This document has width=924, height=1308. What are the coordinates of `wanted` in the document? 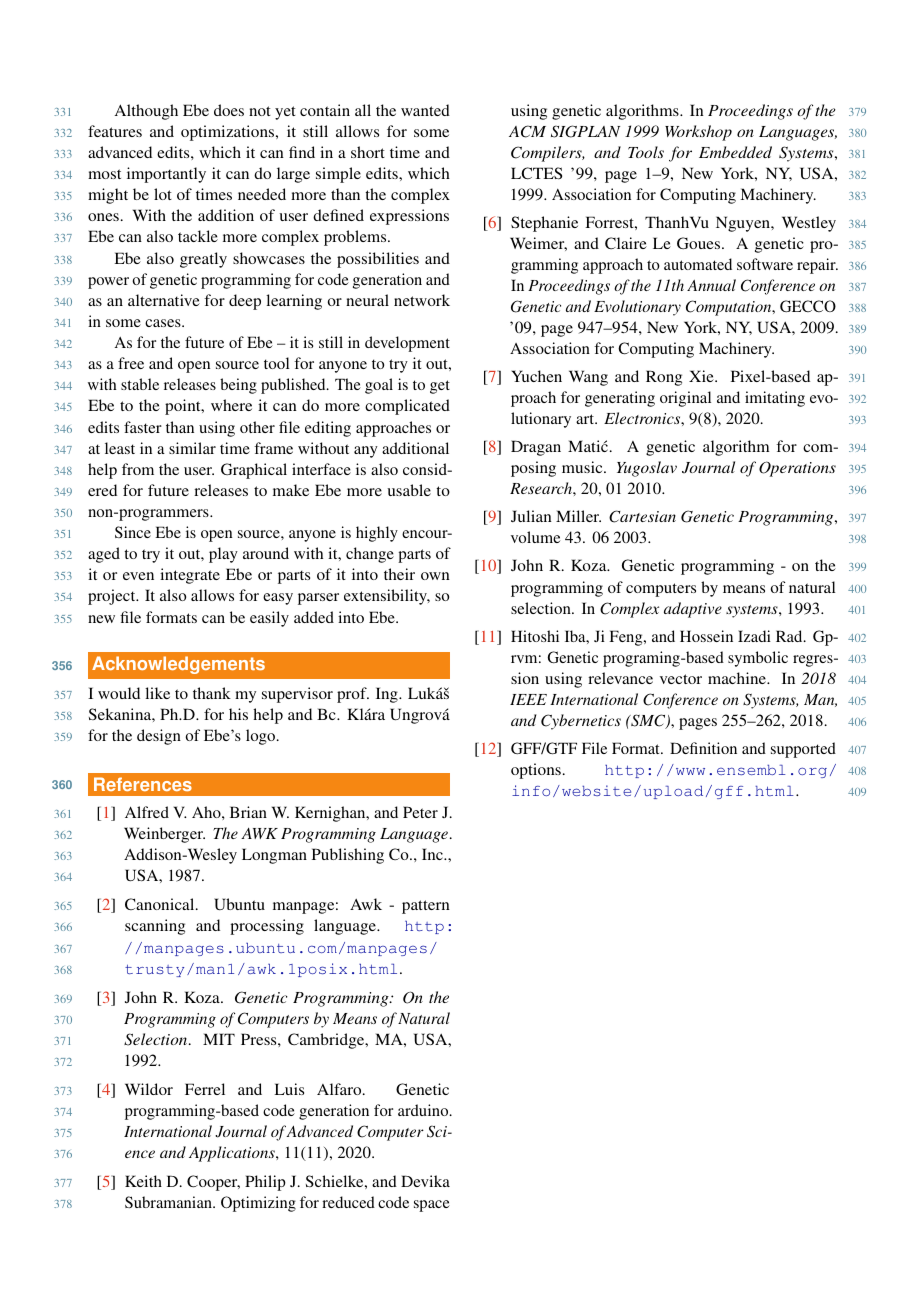 It's located at (425, 110).
